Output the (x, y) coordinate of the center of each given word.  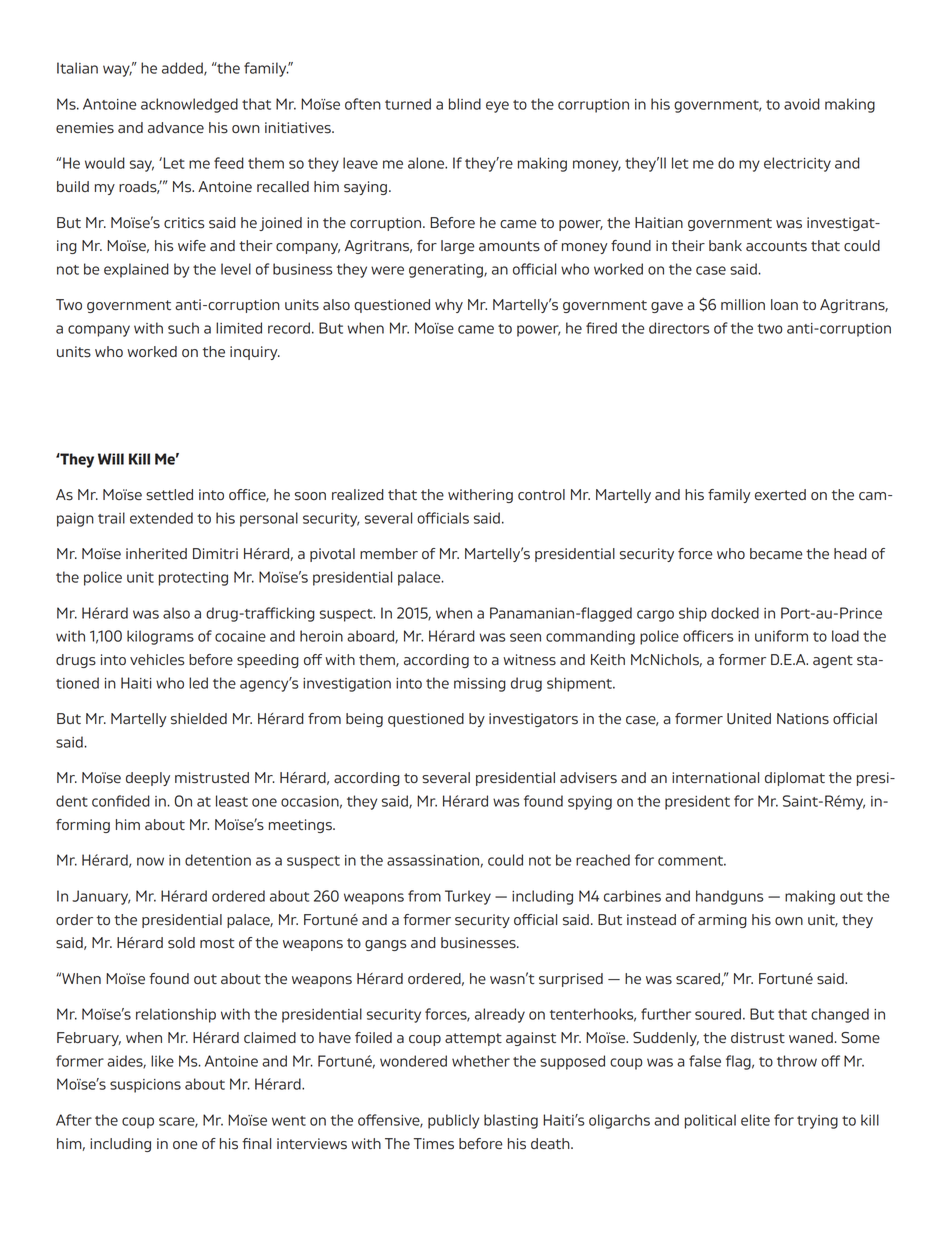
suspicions (145, 1086)
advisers (588, 778)
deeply (148, 779)
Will (111, 459)
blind (465, 104)
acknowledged (189, 105)
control (541, 494)
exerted (780, 494)
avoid (802, 104)
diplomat (795, 779)
